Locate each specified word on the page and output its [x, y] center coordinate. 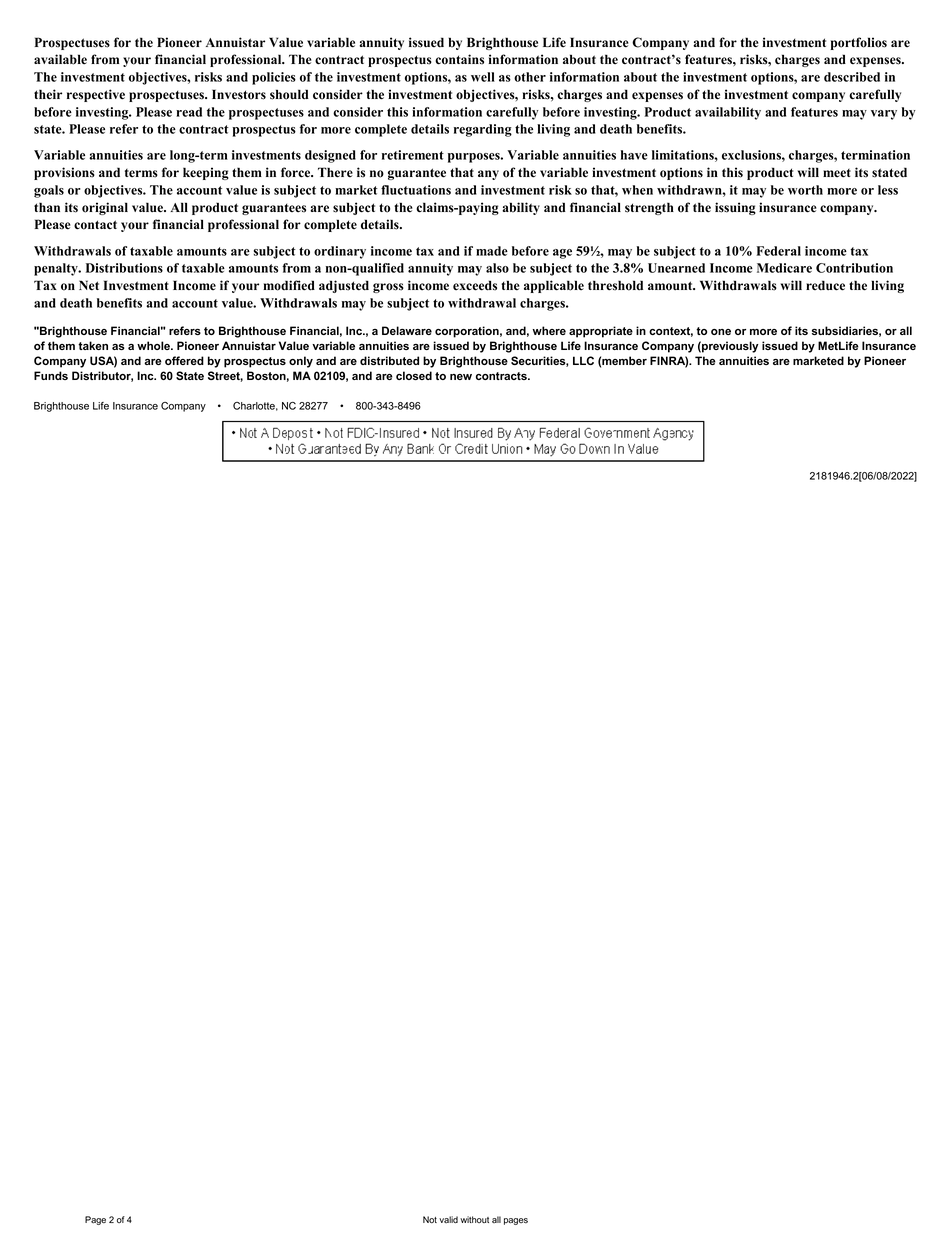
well [483, 77]
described [852, 77]
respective [96, 95]
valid [448, 1219]
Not [430, 1219]
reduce [825, 285]
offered [184, 360]
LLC [583, 360]
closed [414, 375]
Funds [51, 375]
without [474, 1219]
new [461, 377]
